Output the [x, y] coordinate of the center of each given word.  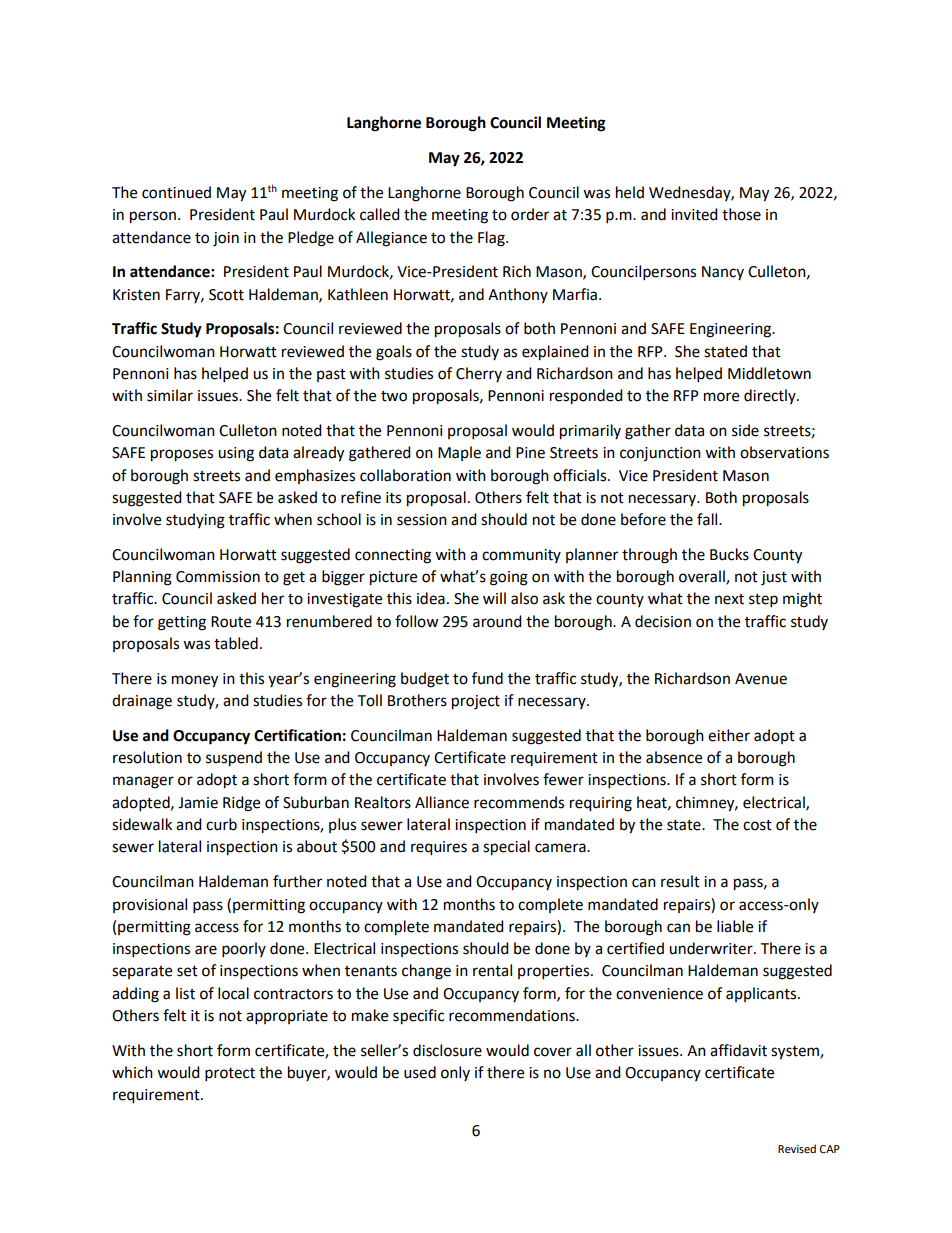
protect [230, 1075]
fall [708, 519]
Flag [492, 239]
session [422, 520]
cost [757, 825]
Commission [218, 577]
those [741, 214]
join [226, 239]
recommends [519, 802]
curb [221, 824]
